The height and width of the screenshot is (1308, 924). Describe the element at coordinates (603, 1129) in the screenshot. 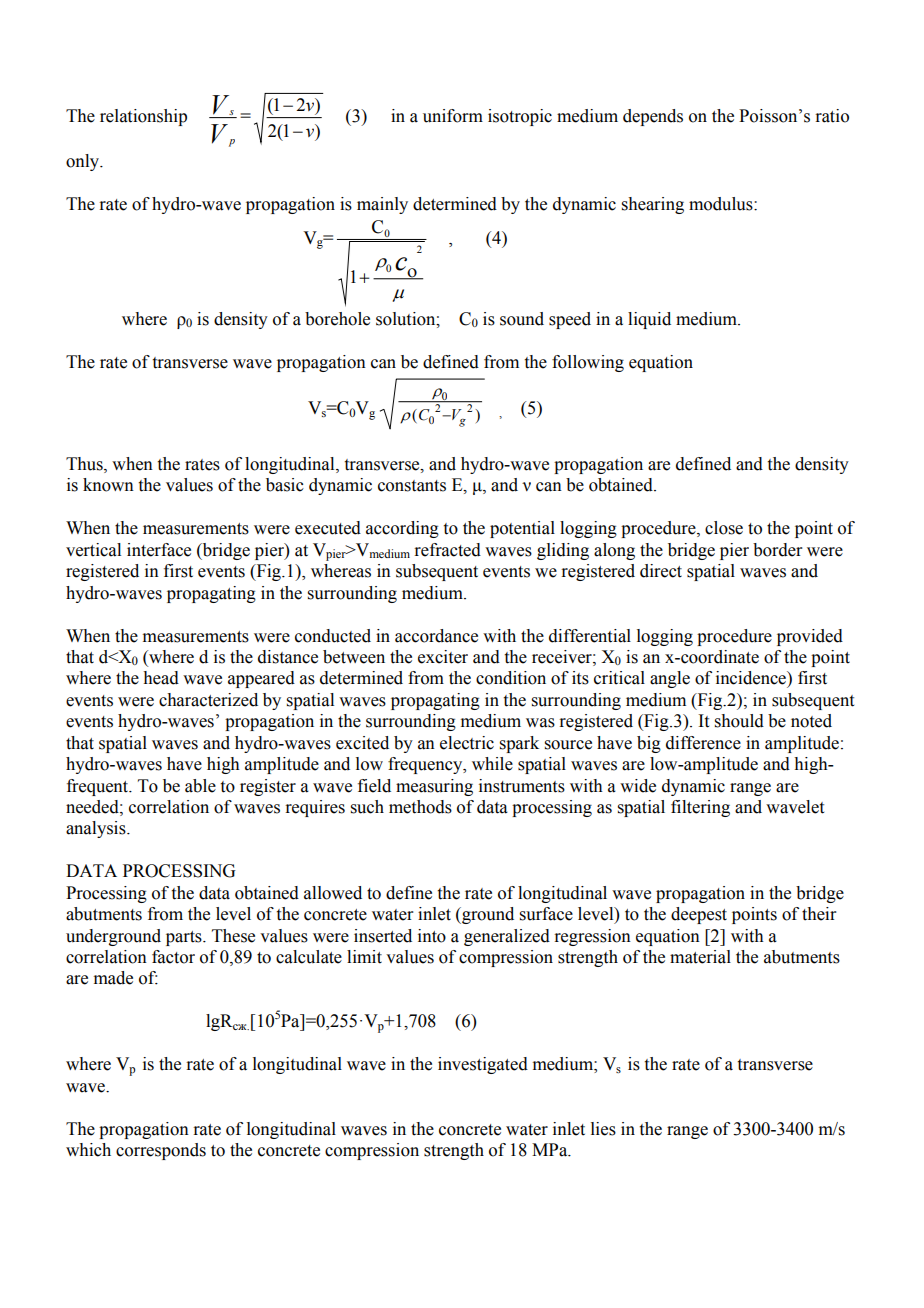

I see `lies` at that location.
